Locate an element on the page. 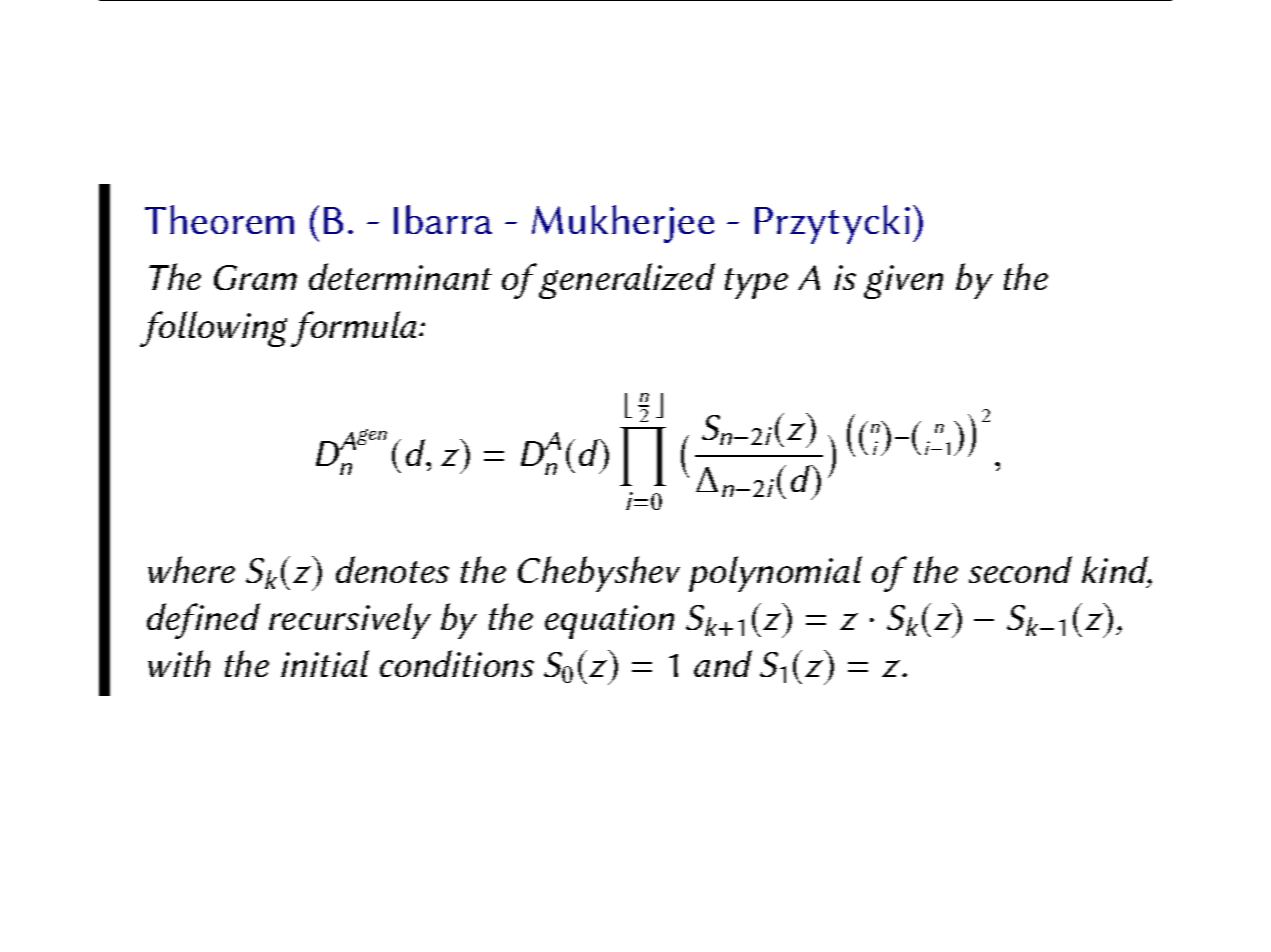 Image resolution: width=1271 pixels, height=952 pixels. formula is located at coordinates (353, 329).
